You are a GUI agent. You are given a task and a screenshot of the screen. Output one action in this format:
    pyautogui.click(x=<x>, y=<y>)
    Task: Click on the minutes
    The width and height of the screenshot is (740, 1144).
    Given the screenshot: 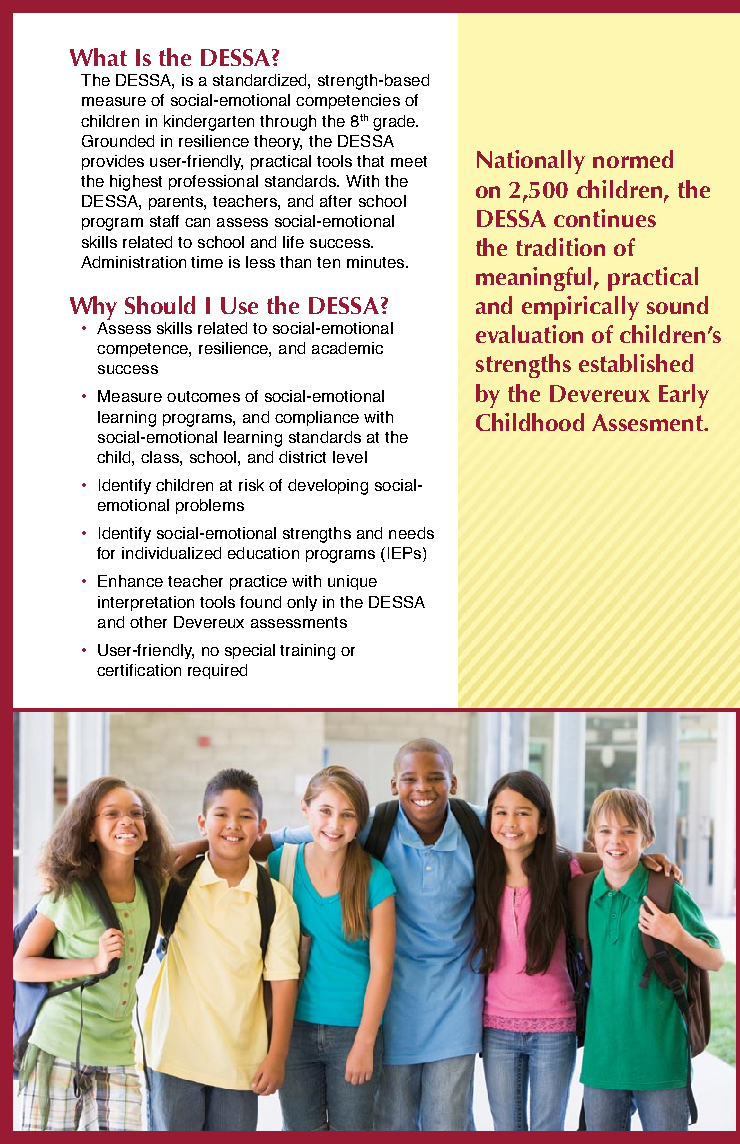 What is the action you would take?
    pyautogui.click(x=377, y=262)
